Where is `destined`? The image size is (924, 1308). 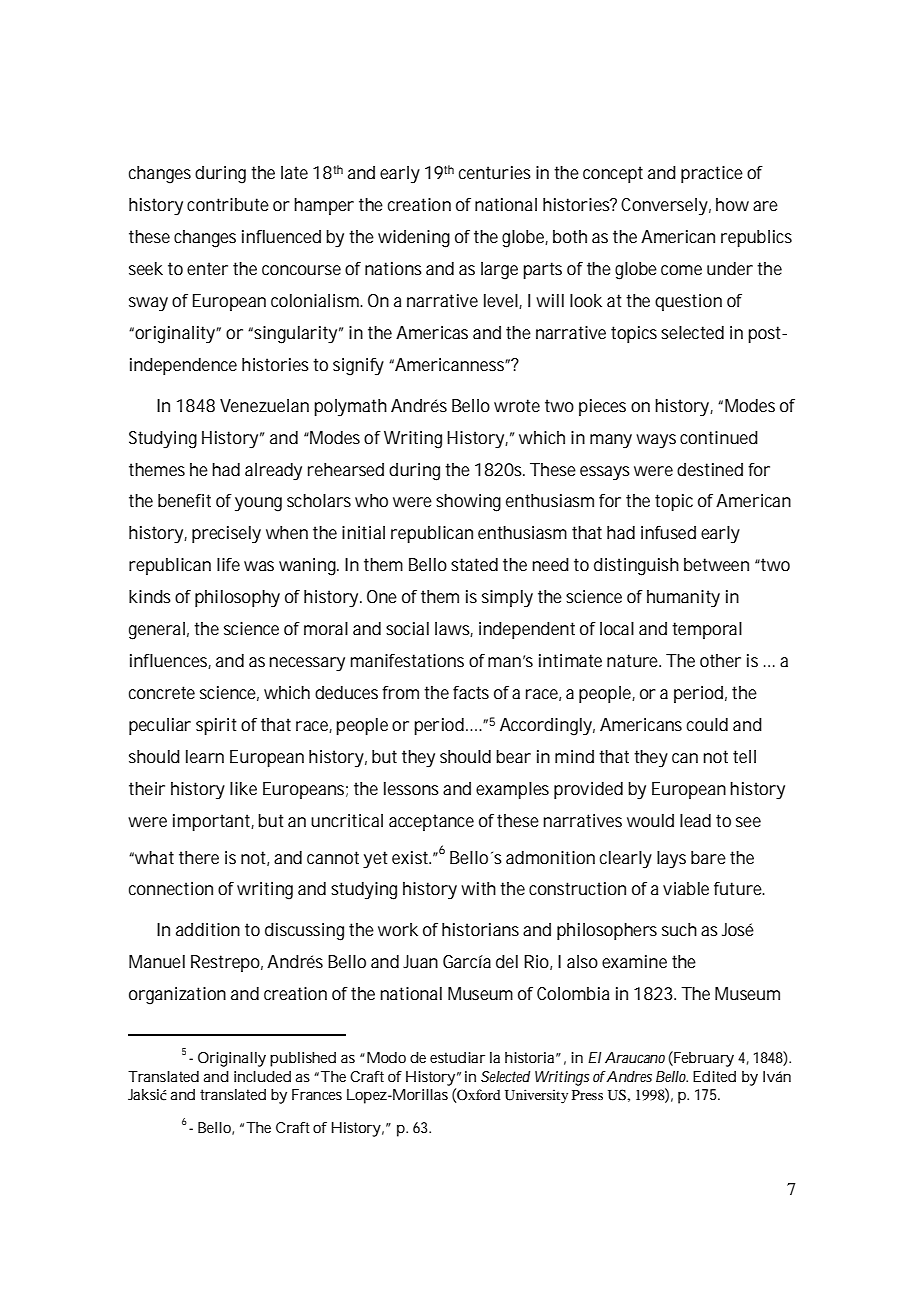 destined is located at coordinates (710, 469).
